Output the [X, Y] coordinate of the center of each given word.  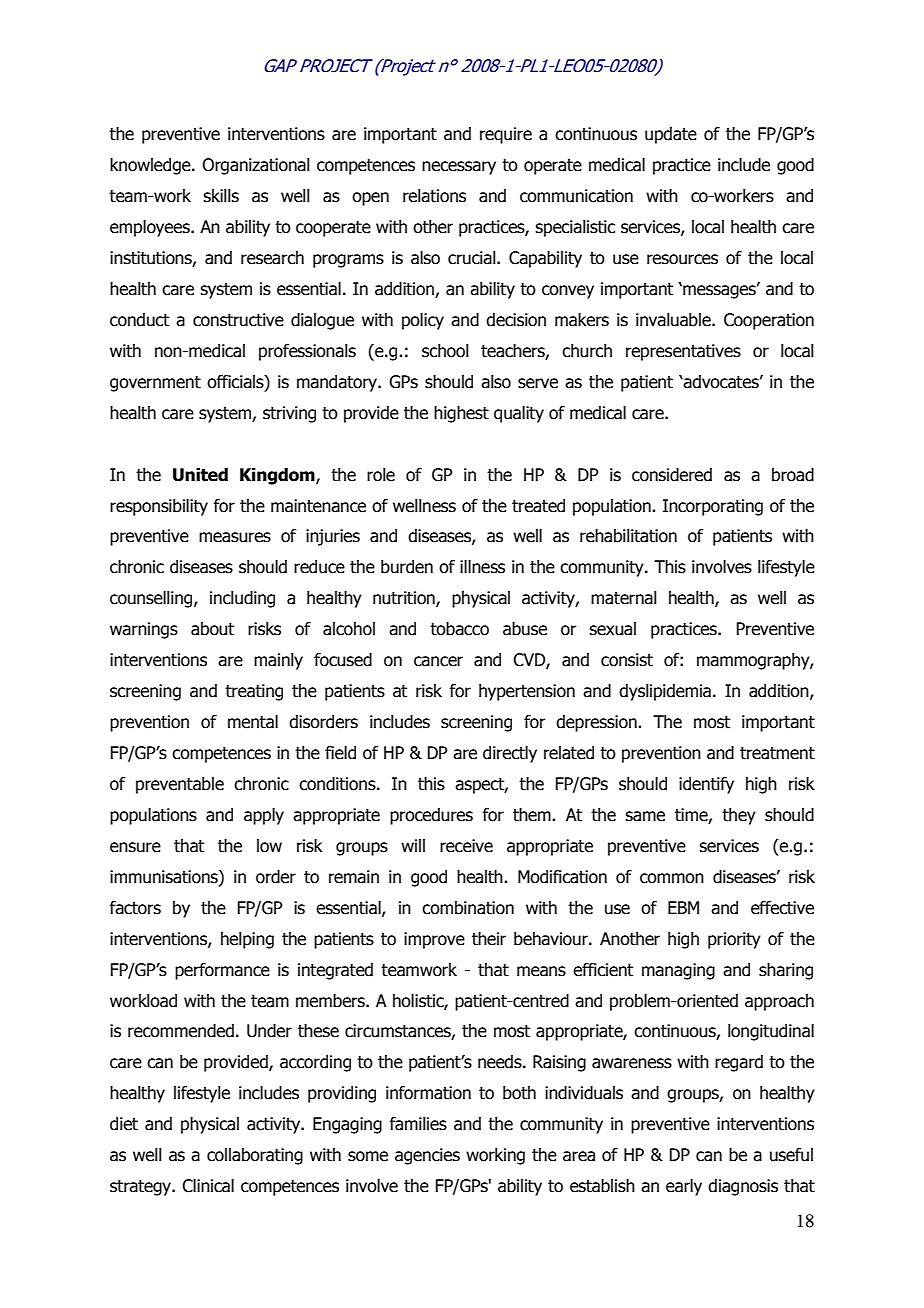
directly [510, 754]
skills [221, 196]
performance [222, 971]
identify [706, 785]
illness [482, 567]
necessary [459, 168]
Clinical [208, 1186]
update [671, 135]
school [445, 351]
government [155, 384]
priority [734, 940]
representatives [683, 352]
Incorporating [713, 507]
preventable [180, 785]
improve [434, 940]
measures [235, 537]
